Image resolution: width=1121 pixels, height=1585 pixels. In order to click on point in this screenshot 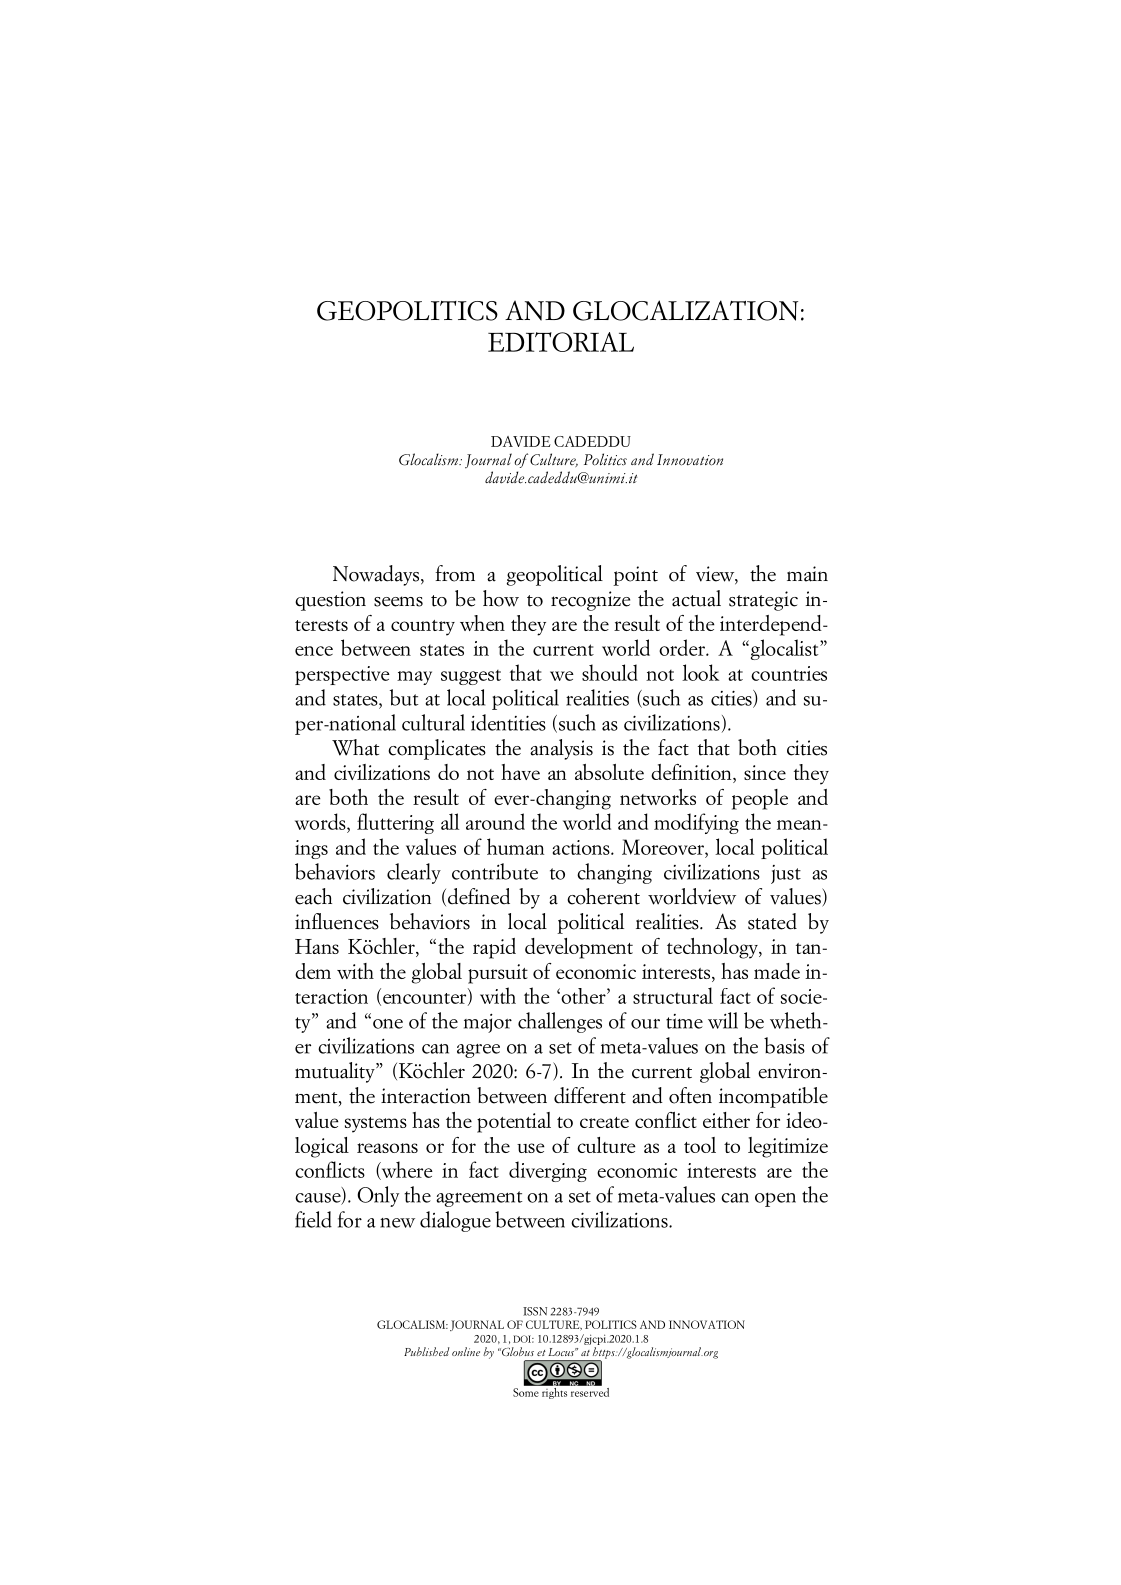, I will do `click(635, 576)`.
